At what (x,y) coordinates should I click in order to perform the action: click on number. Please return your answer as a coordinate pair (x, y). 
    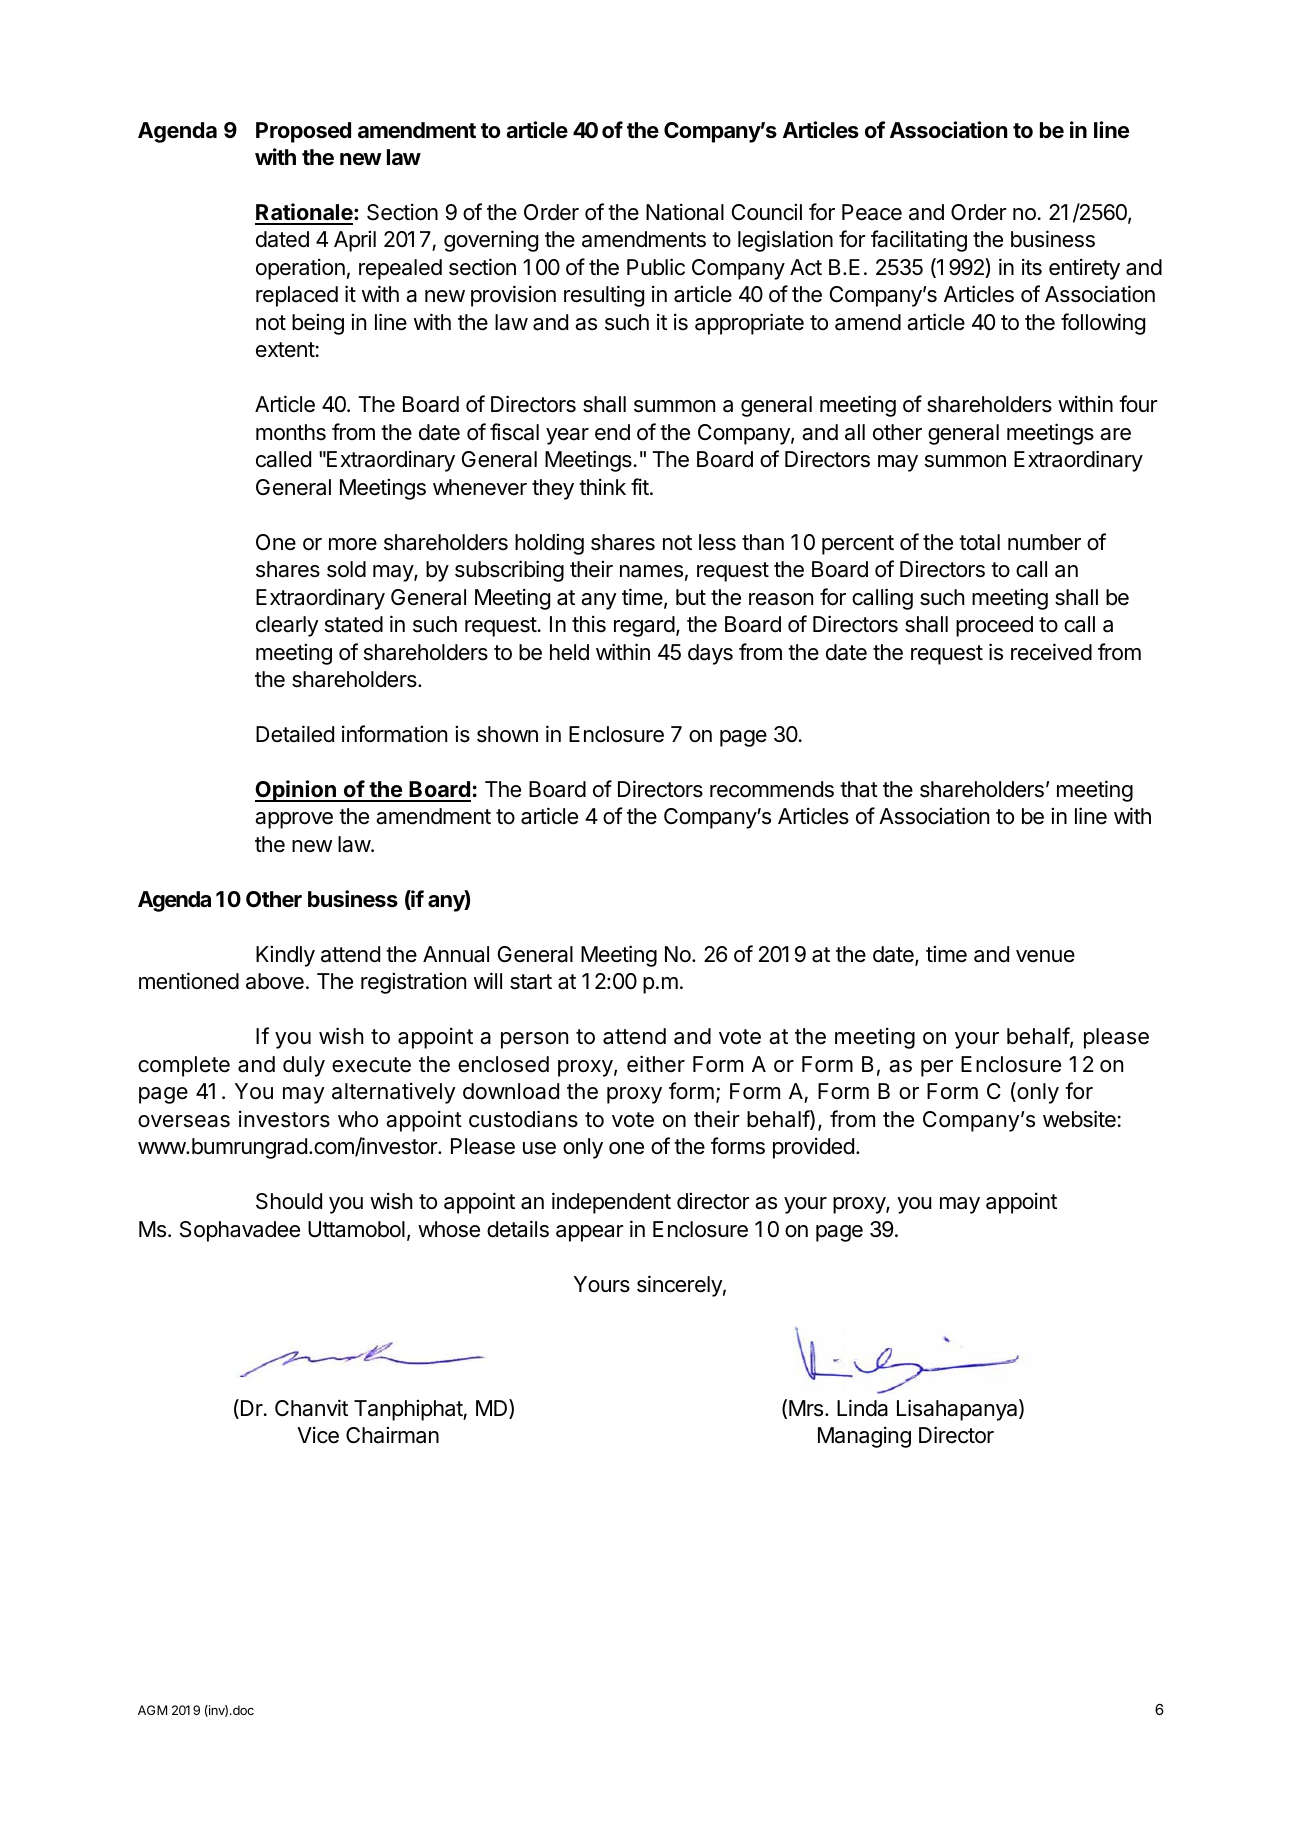
    Looking at the image, I should click on (1044, 542).
